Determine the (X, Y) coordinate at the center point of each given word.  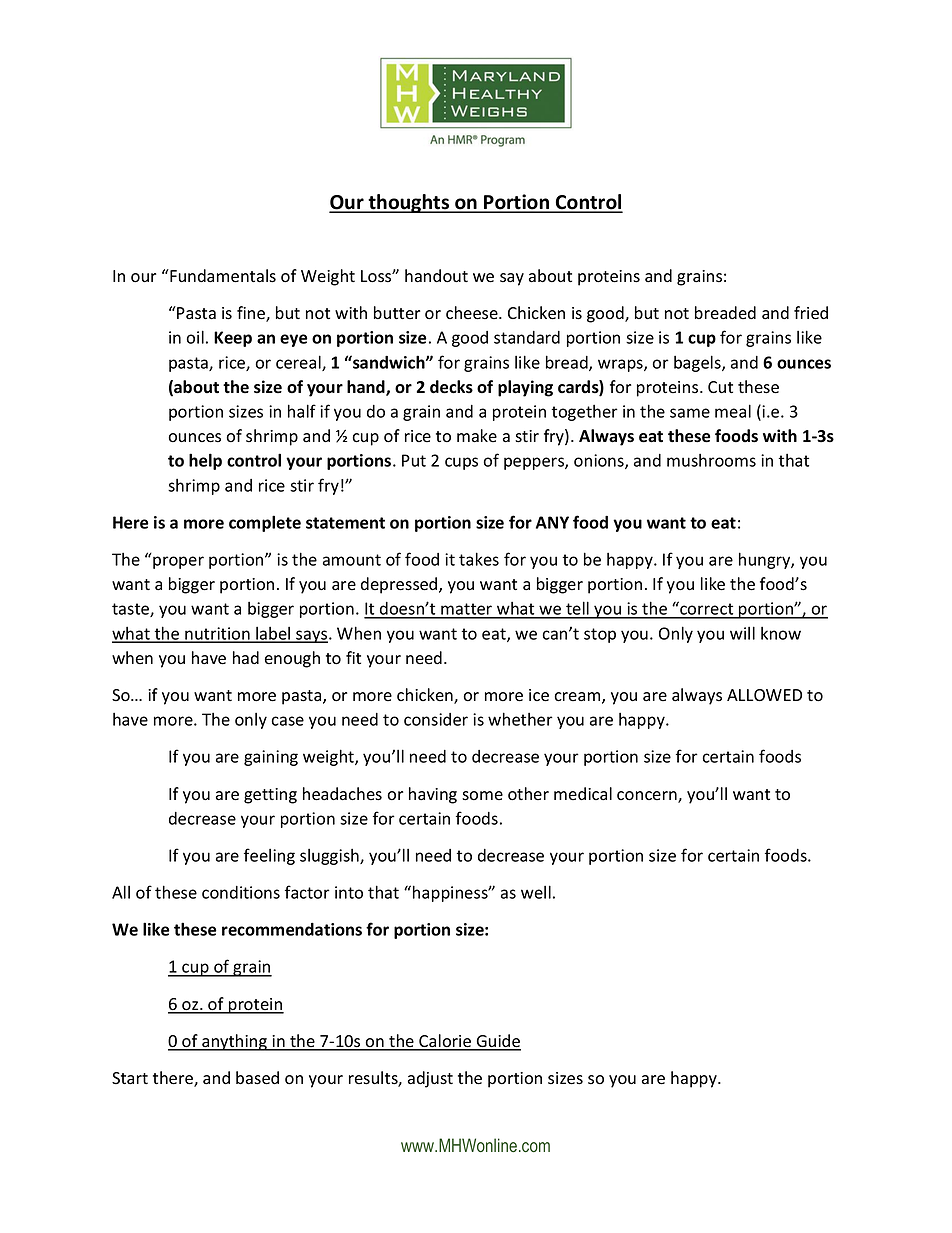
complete (265, 523)
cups (461, 463)
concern (648, 797)
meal (733, 411)
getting (270, 796)
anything (235, 1042)
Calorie (445, 1042)
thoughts (409, 203)
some (482, 796)
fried (811, 313)
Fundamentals (222, 276)
